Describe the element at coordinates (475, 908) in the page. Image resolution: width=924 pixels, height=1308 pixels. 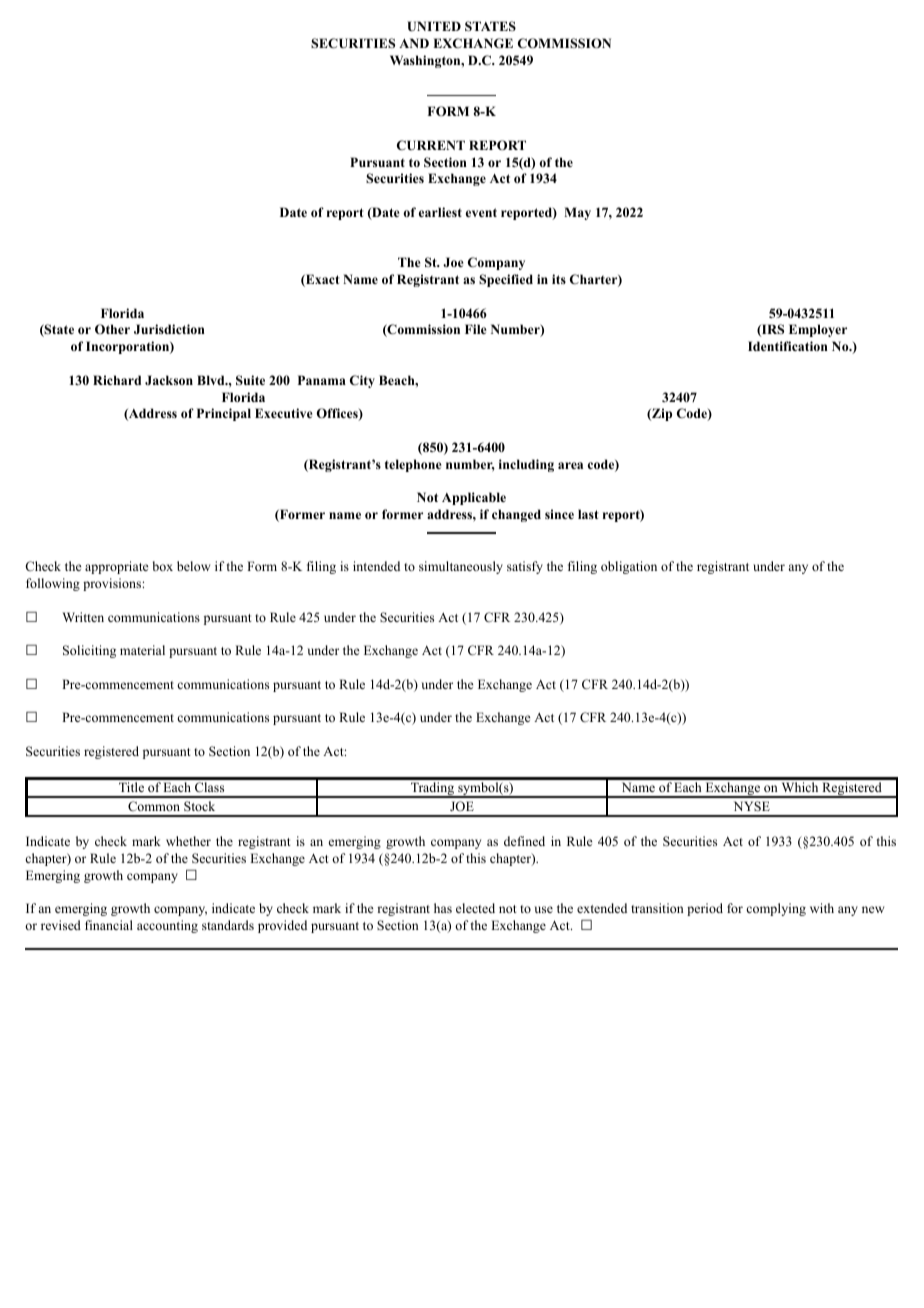
I see `elected` at that location.
